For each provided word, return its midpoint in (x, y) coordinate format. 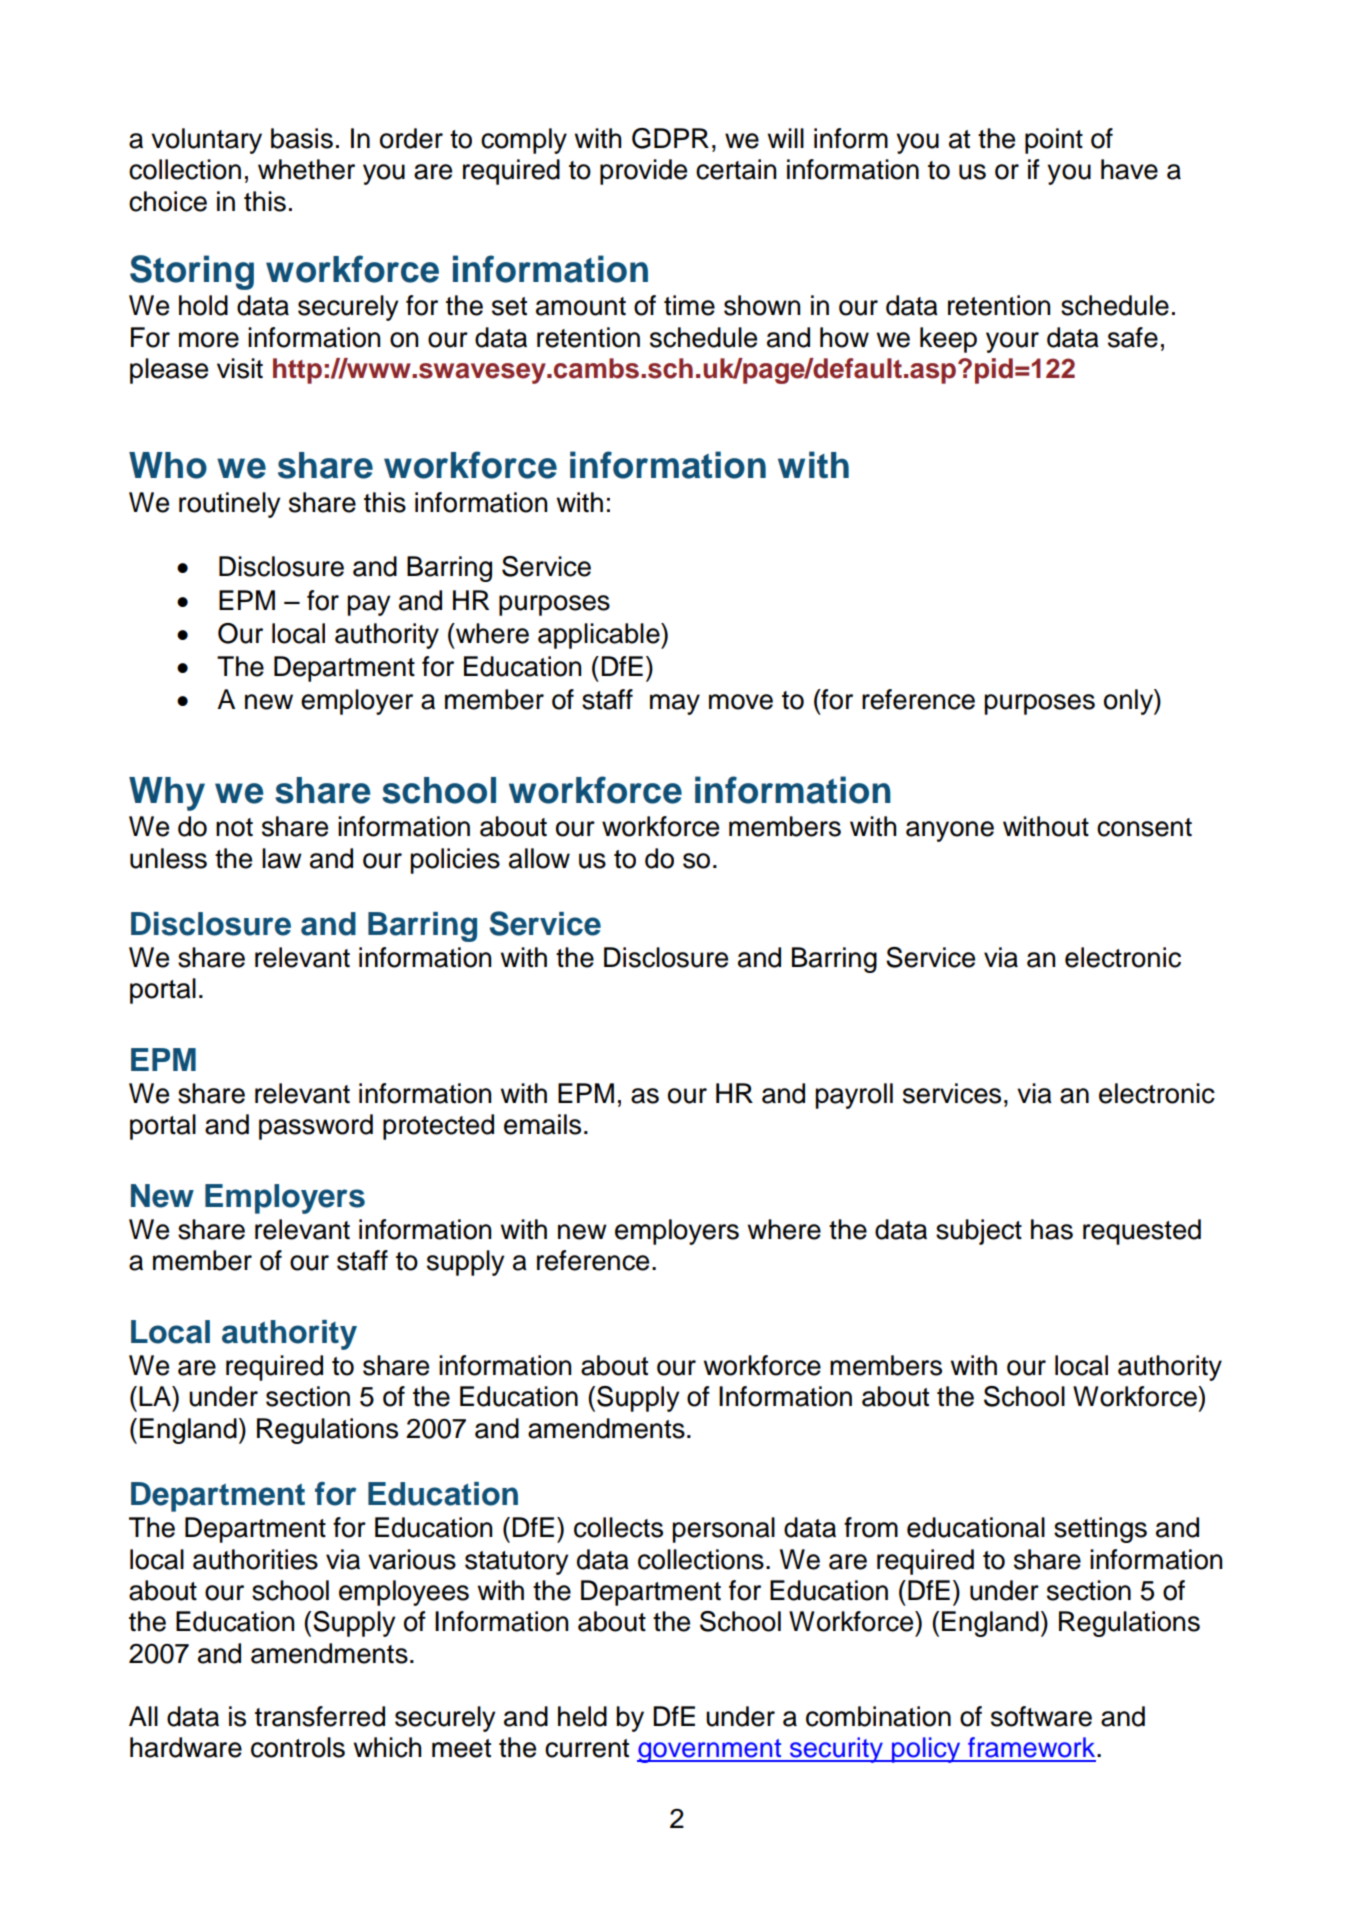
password (316, 1127)
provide (643, 172)
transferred (320, 1716)
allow (539, 858)
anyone (950, 831)
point (1054, 141)
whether (306, 169)
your (1012, 342)
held (582, 1716)
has (1052, 1229)
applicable (600, 636)
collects (618, 1527)
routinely (229, 505)
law (282, 858)
